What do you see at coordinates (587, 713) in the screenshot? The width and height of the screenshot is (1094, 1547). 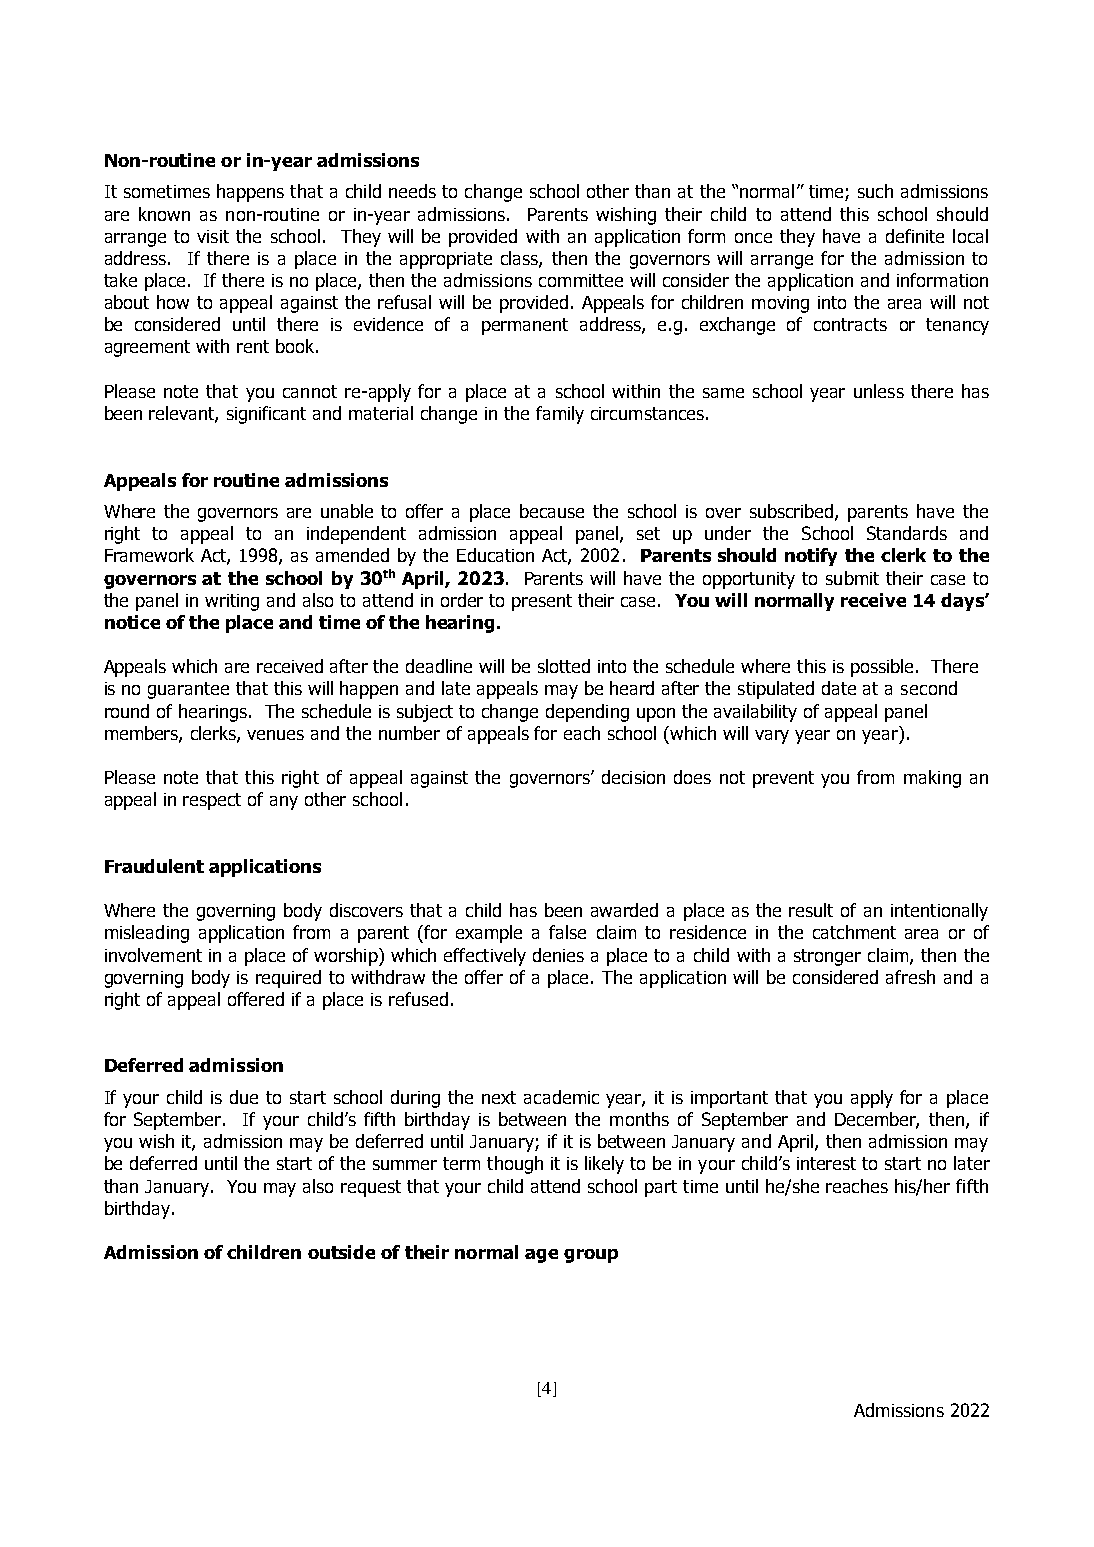 I see `depending` at bounding box center [587, 713].
